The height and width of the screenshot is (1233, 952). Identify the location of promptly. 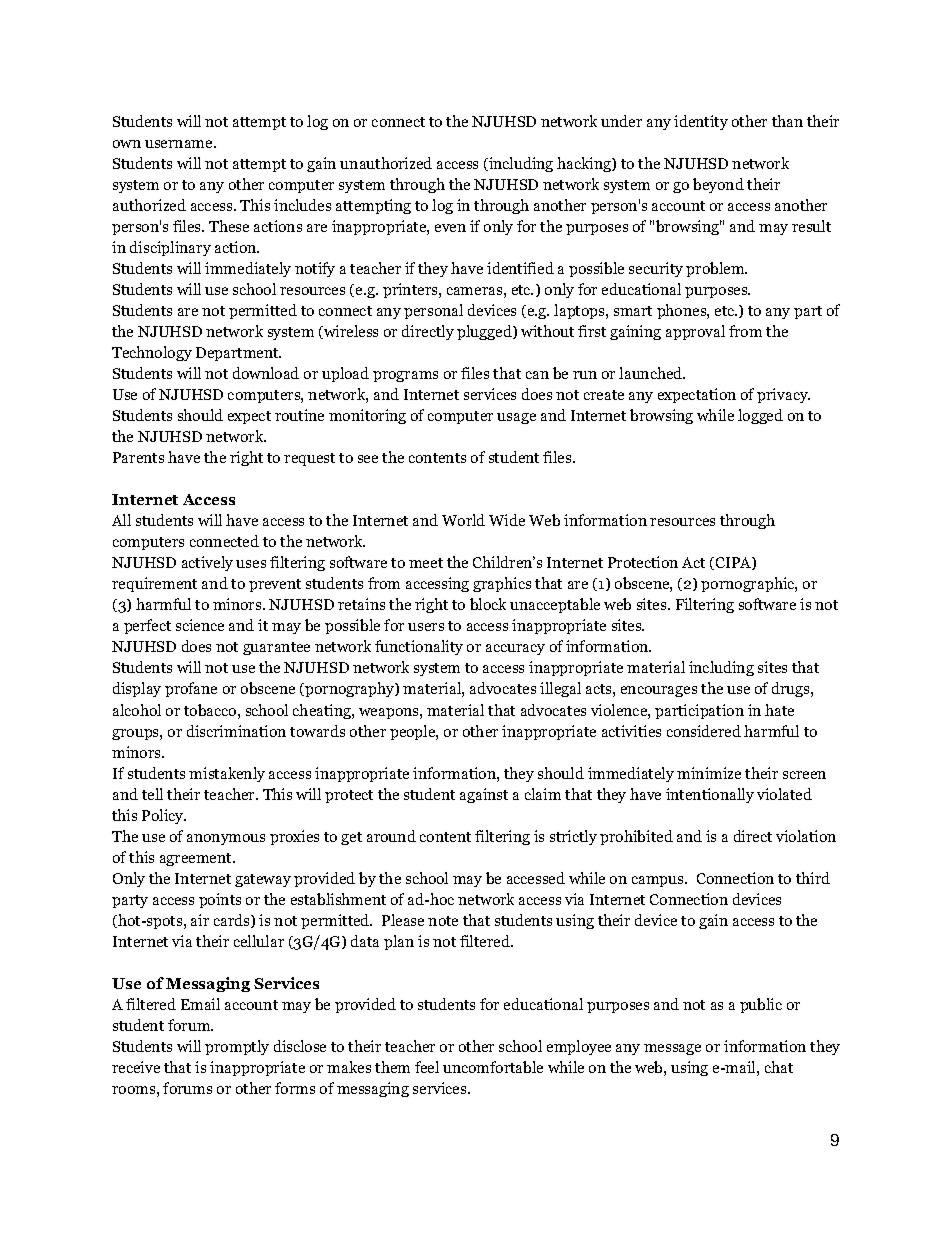
(237, 1047).
